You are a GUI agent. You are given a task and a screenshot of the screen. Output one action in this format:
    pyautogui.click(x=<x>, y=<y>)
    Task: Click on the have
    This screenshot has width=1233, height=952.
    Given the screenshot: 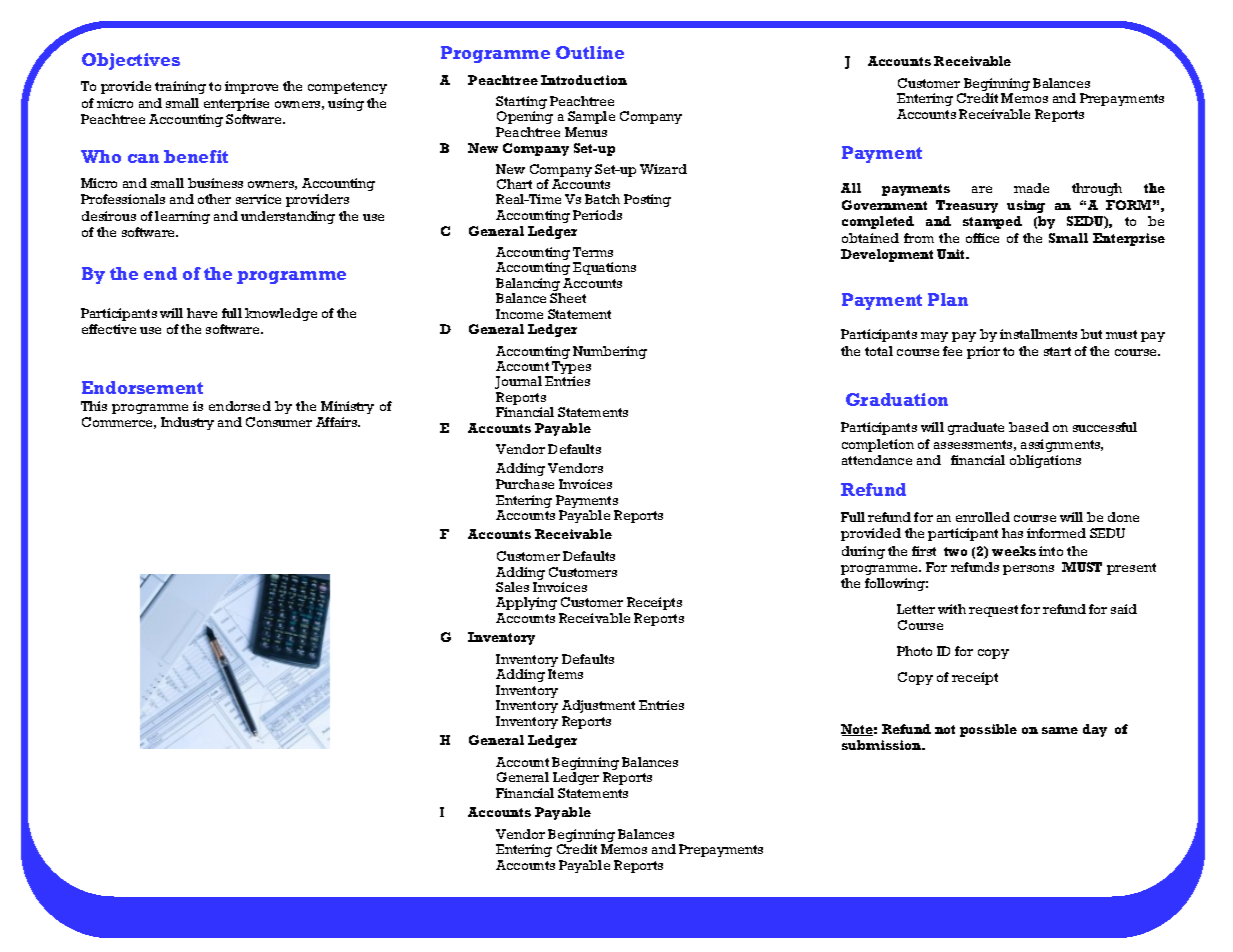 What is the action you would take?
    pyautogui.click(x=202, y=313)
